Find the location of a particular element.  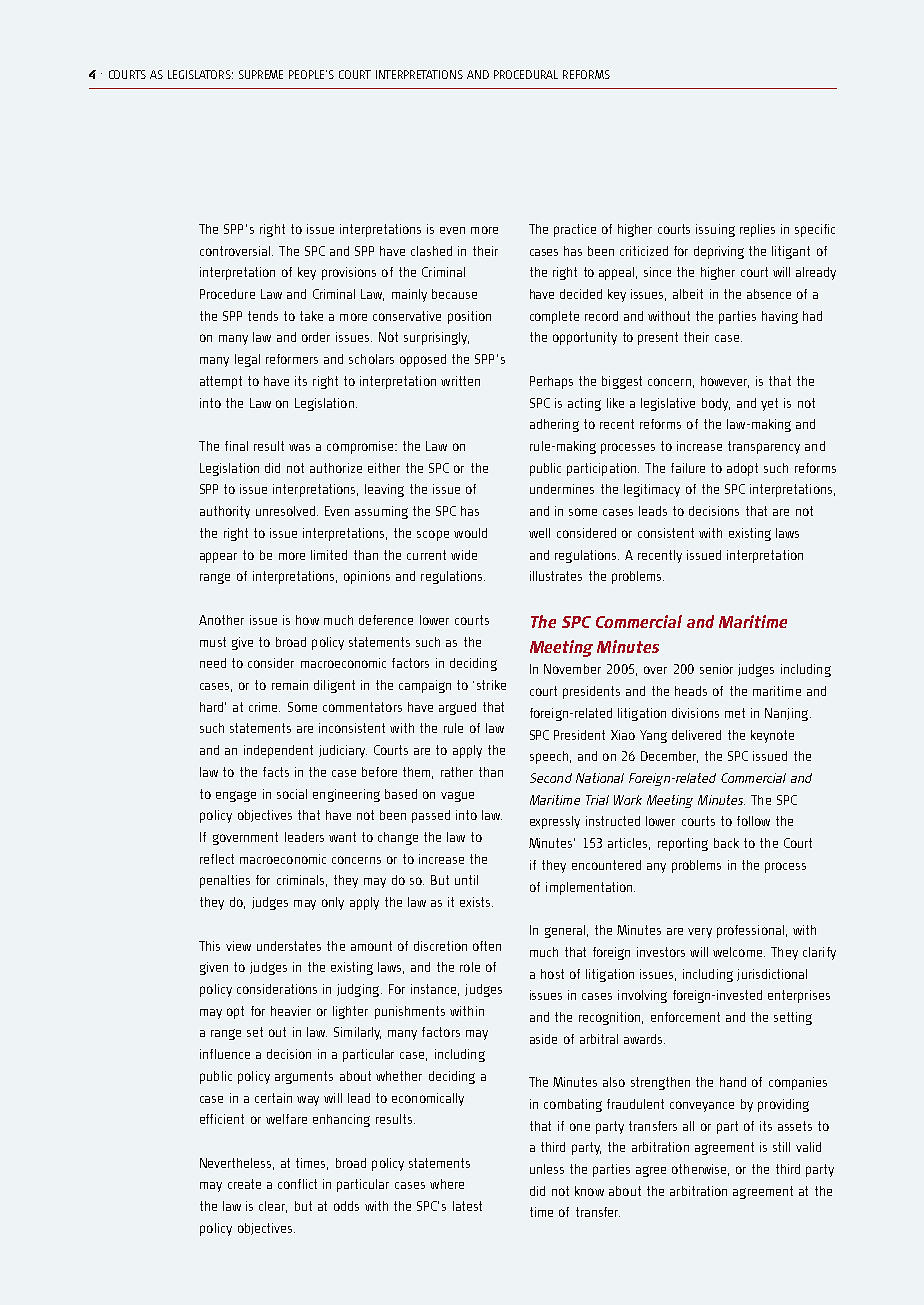

senior is located at coordinates (716, 669).
